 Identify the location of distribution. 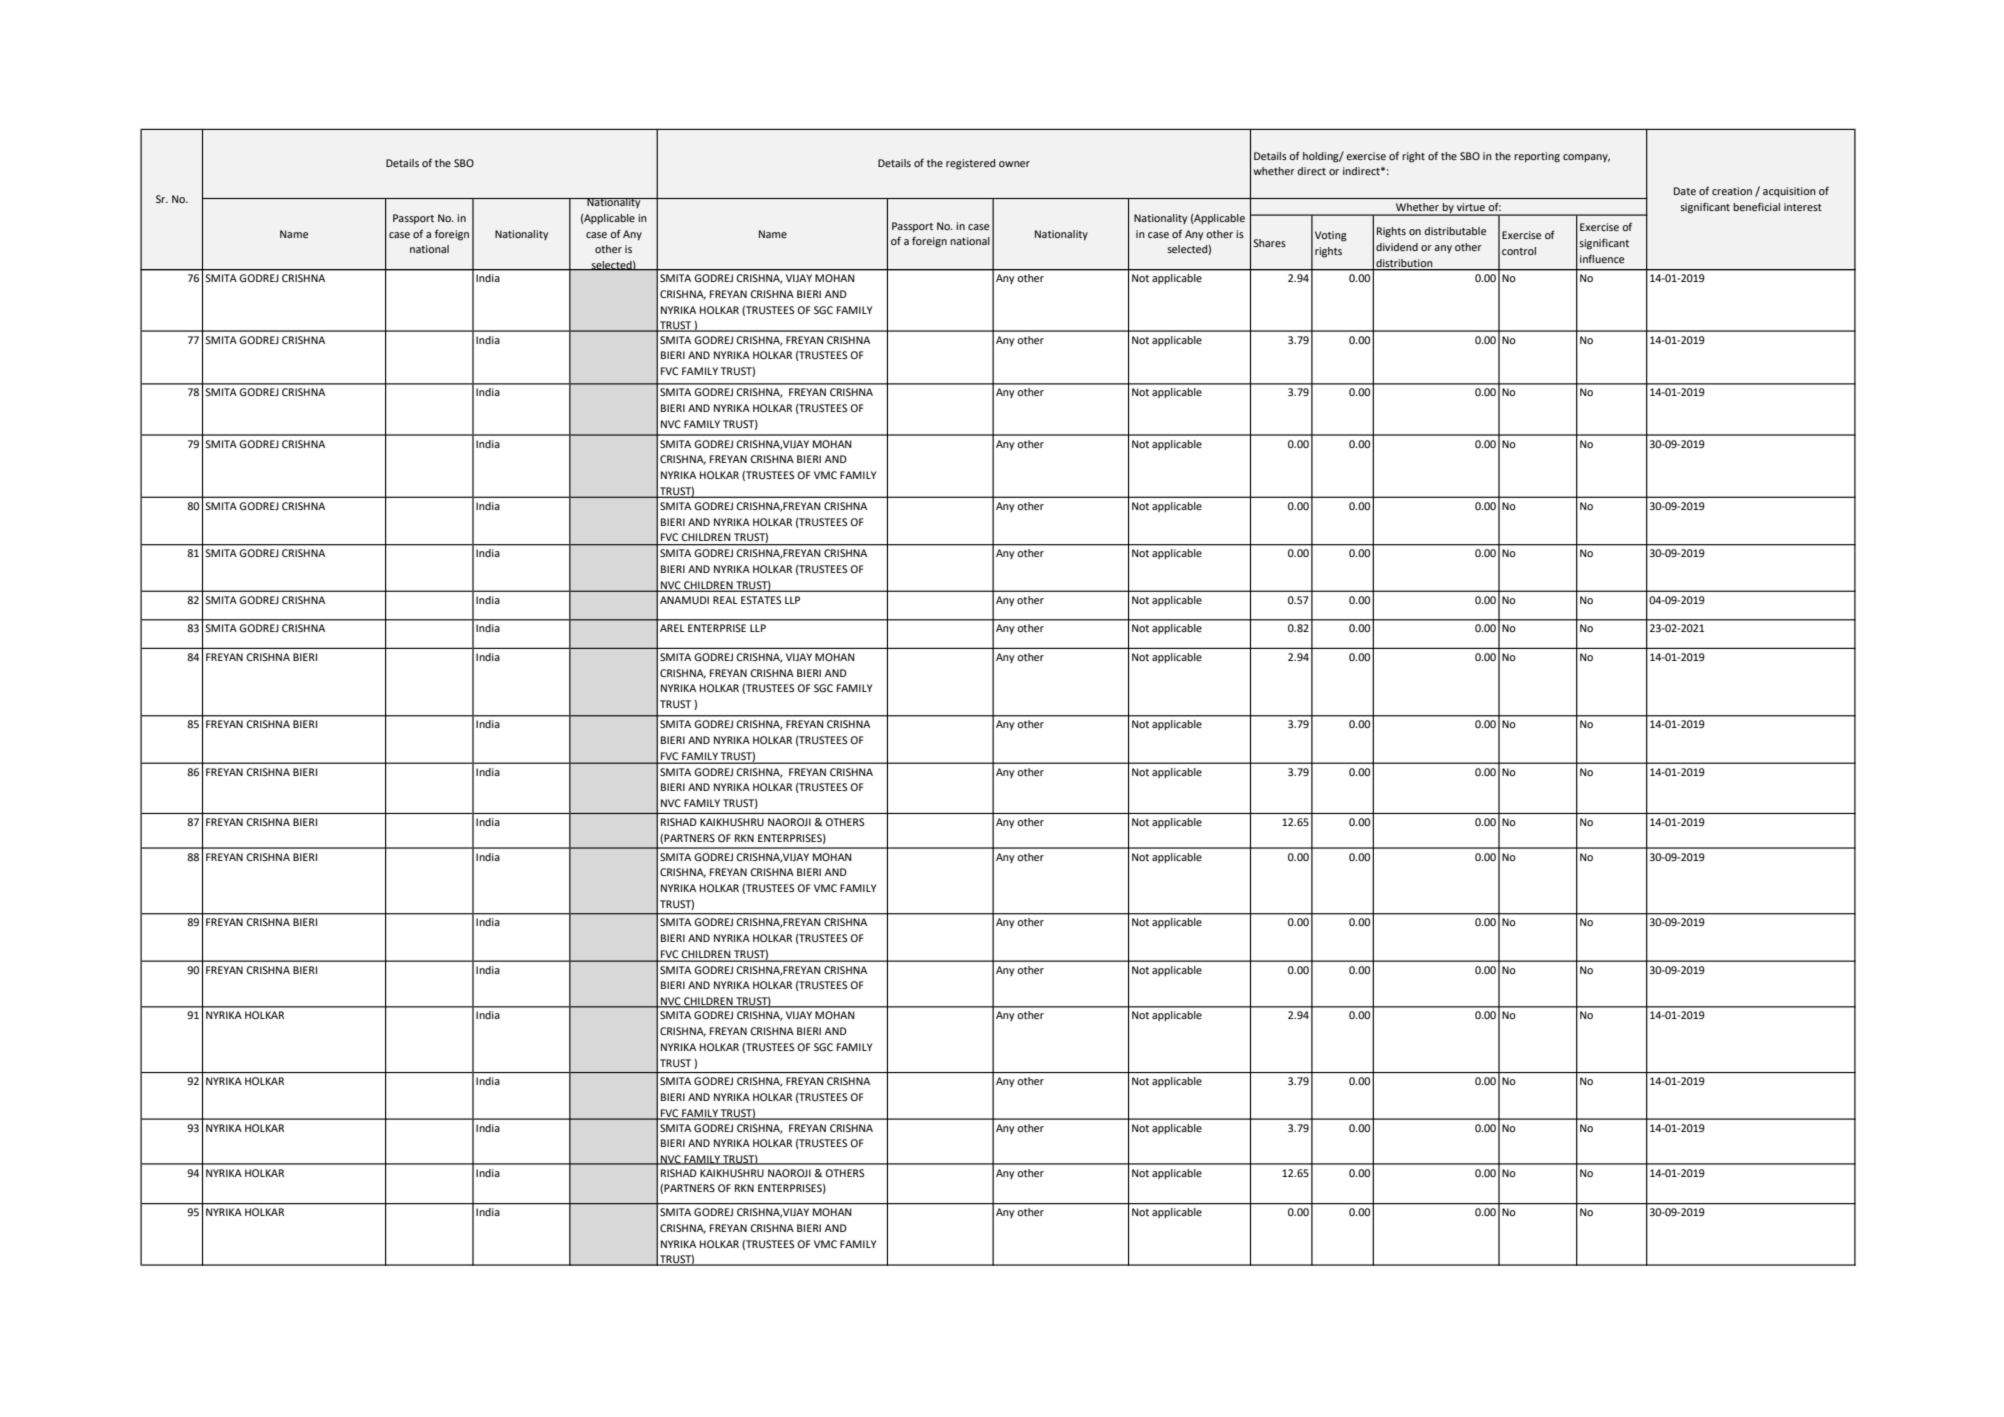
(1404, 263).
